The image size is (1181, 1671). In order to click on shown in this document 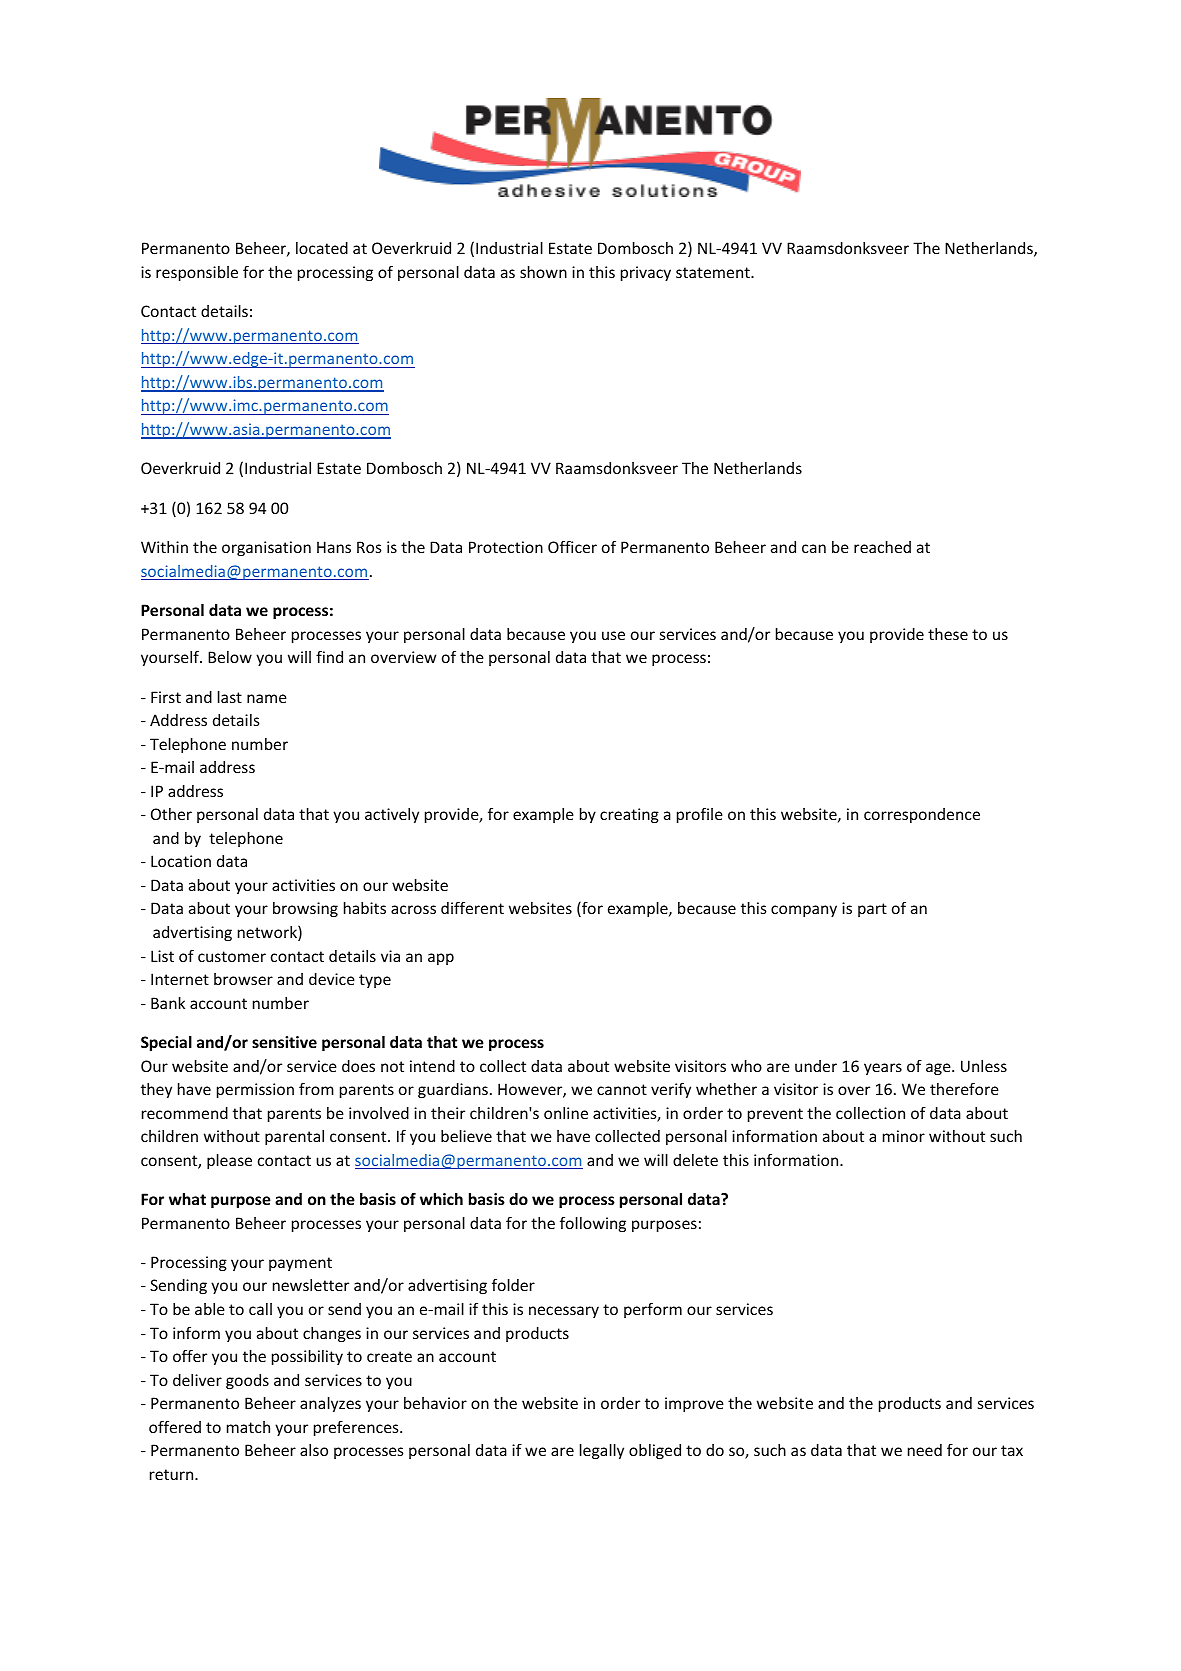, I will do `click(543, 272)`.
